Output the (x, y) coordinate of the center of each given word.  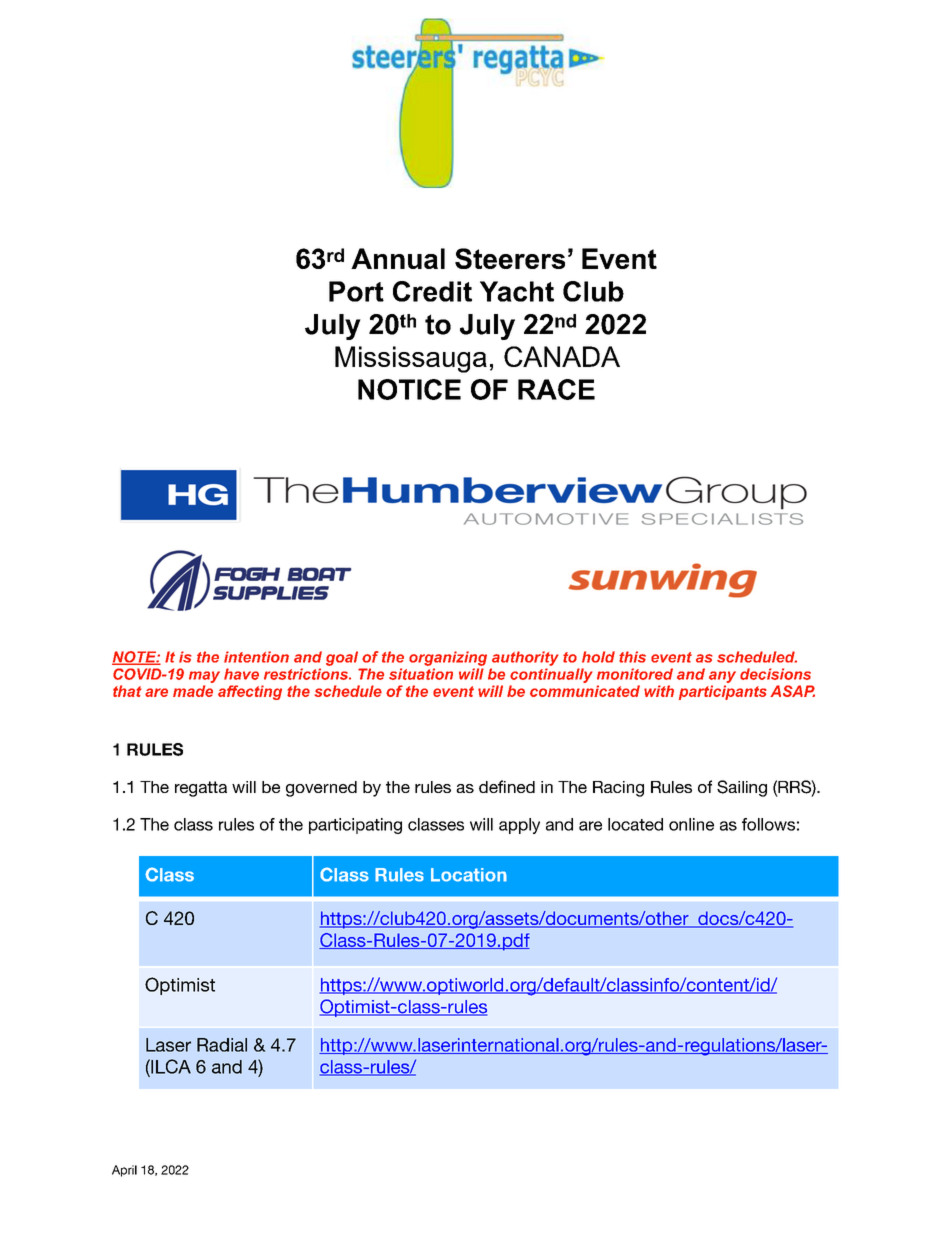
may (204, 677)
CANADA (562, 356)
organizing (448, 658)
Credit (432, 291)
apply (519, 826)
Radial (222, 1045)
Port (356, 291)
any (722, 677)
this (632, 657)
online (691, 824)
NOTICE (409, 389)
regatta (201, 789)
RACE (556, 389)
